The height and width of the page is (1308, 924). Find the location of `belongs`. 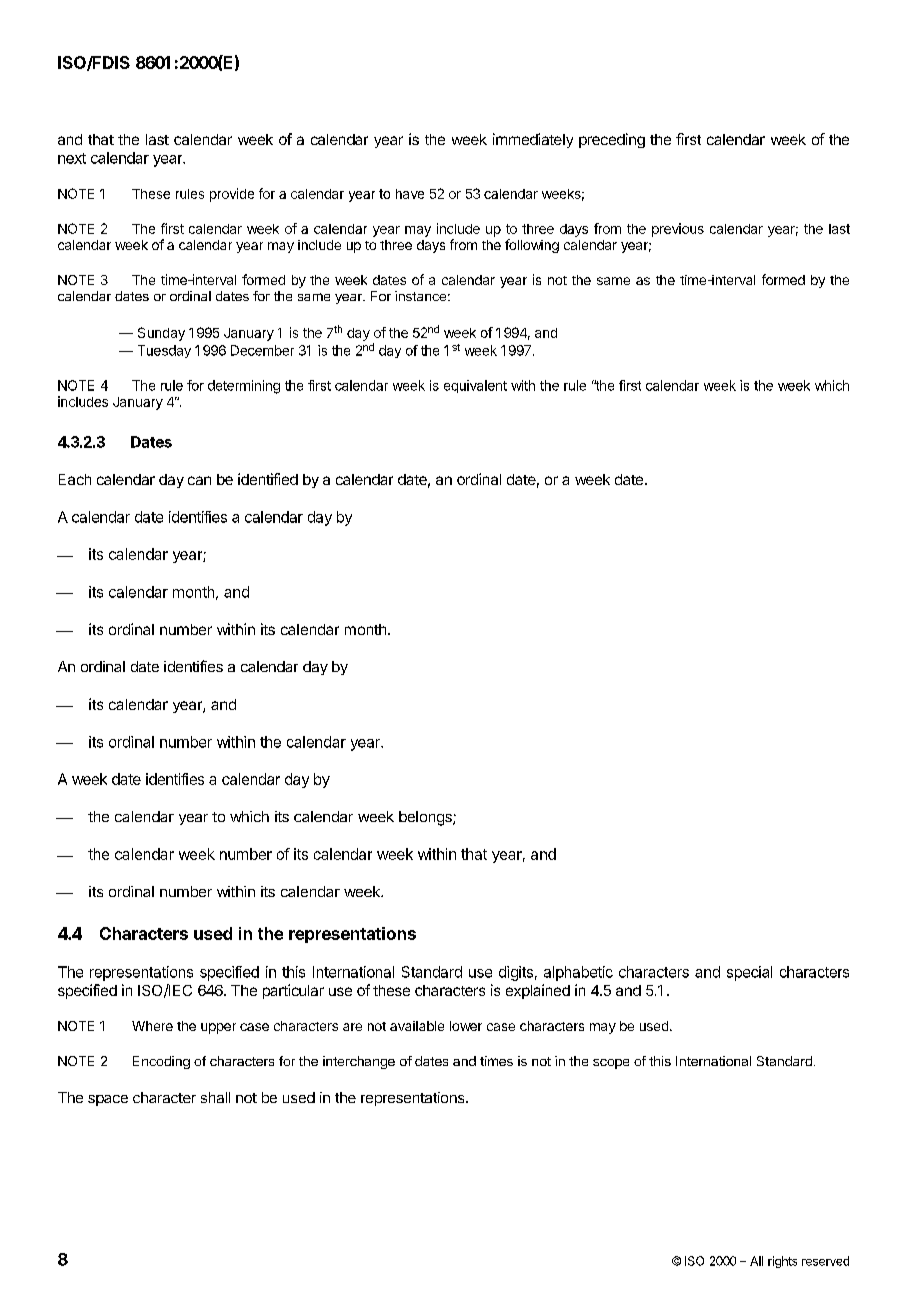

belongs is located at coordinates (426, 818).
